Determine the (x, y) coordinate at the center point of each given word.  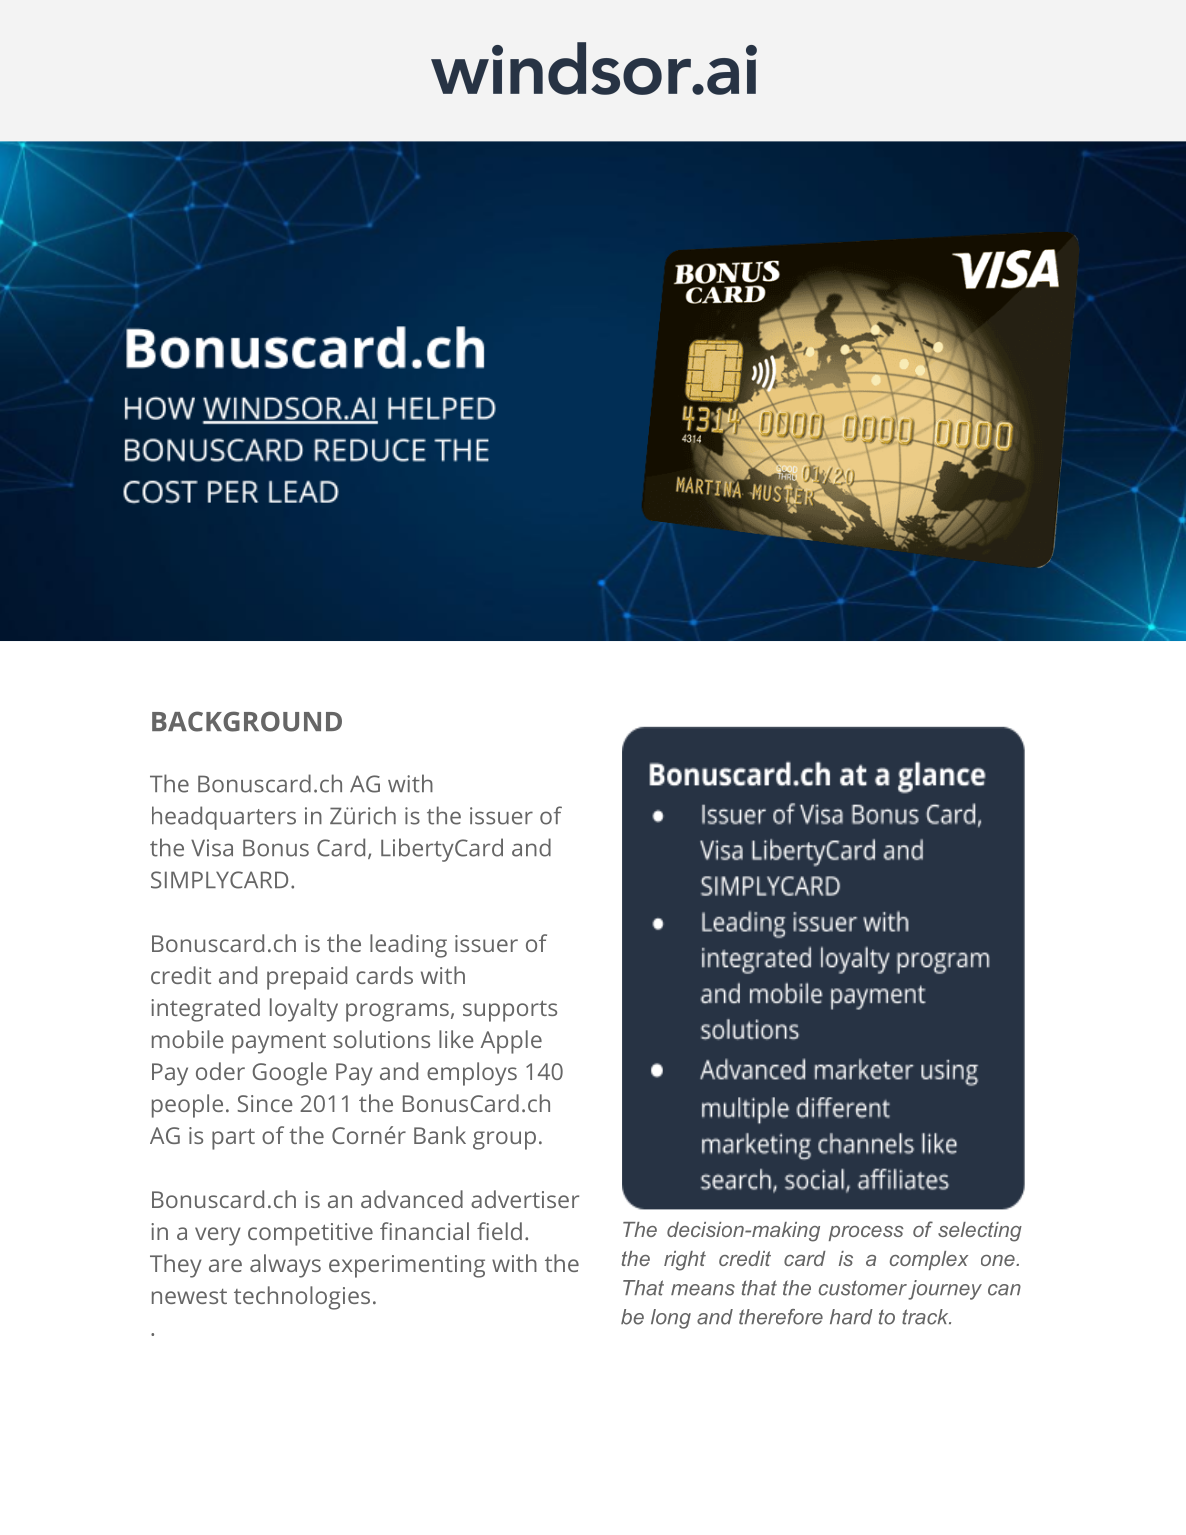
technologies (302, 1298)
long (671, 1319)
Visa (212, 848)
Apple (511, 1042)
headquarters (224, 818)
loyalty (304, 1010)
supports (510, 1011)
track (926, 1317)
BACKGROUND (247, 721)
